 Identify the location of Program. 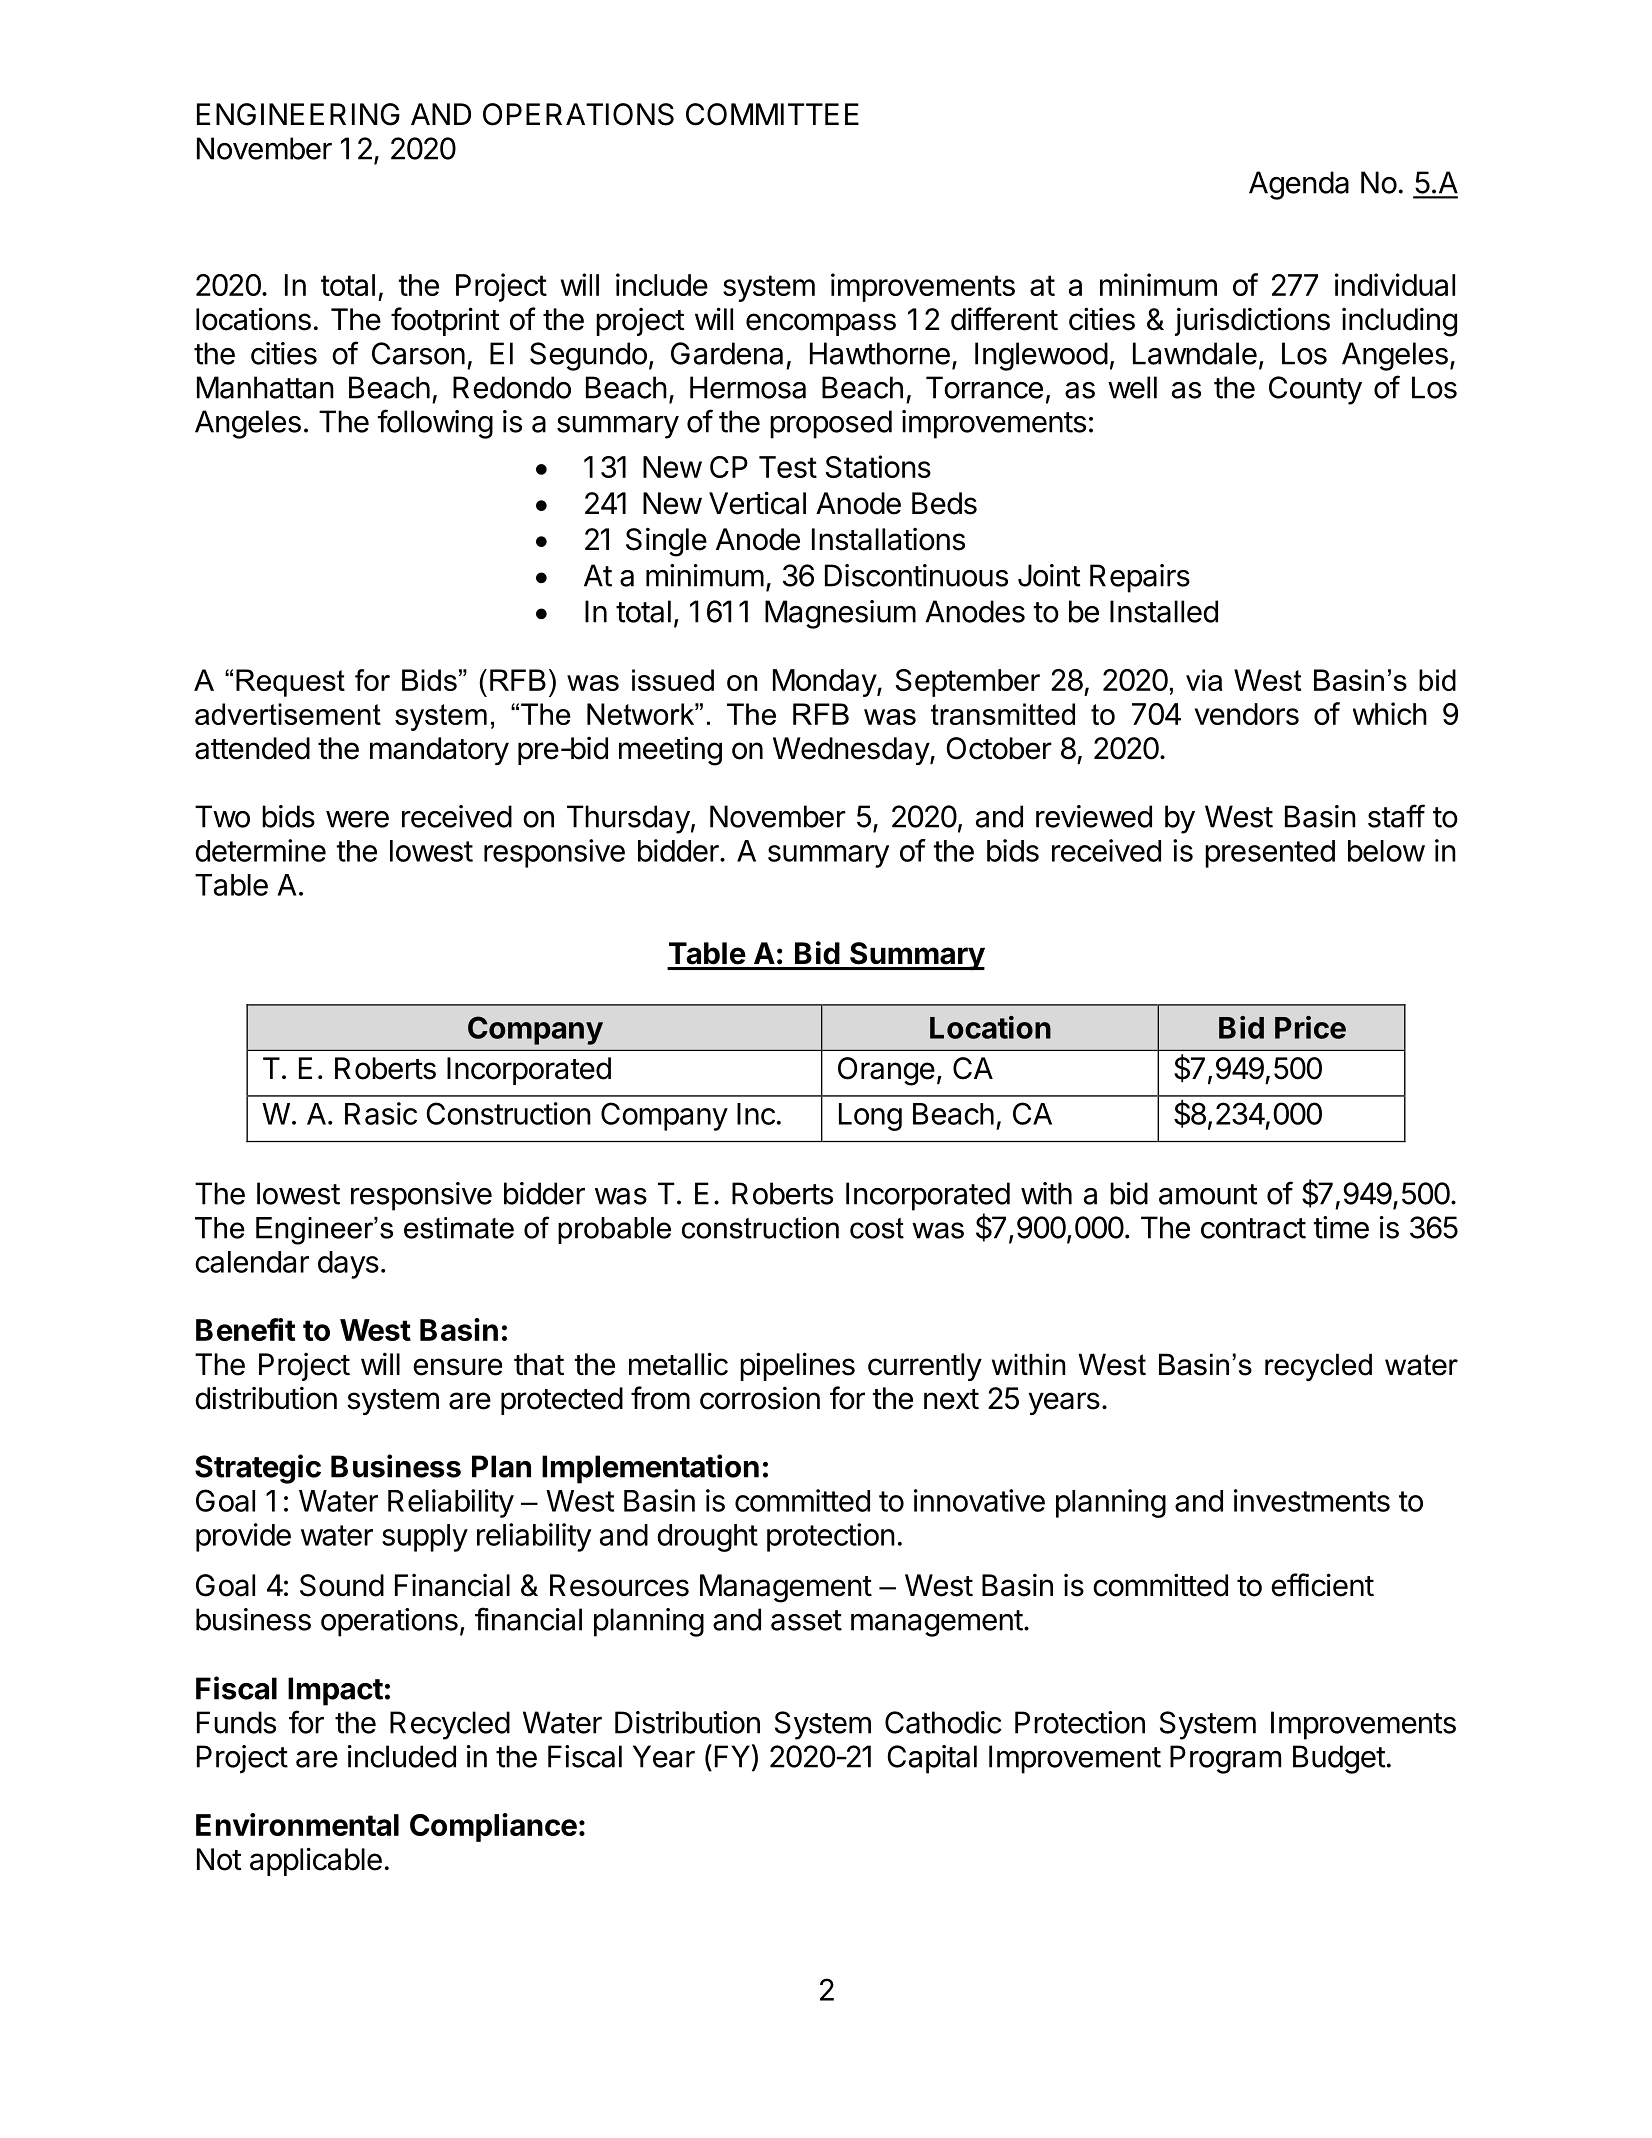
(1225, 1759).
